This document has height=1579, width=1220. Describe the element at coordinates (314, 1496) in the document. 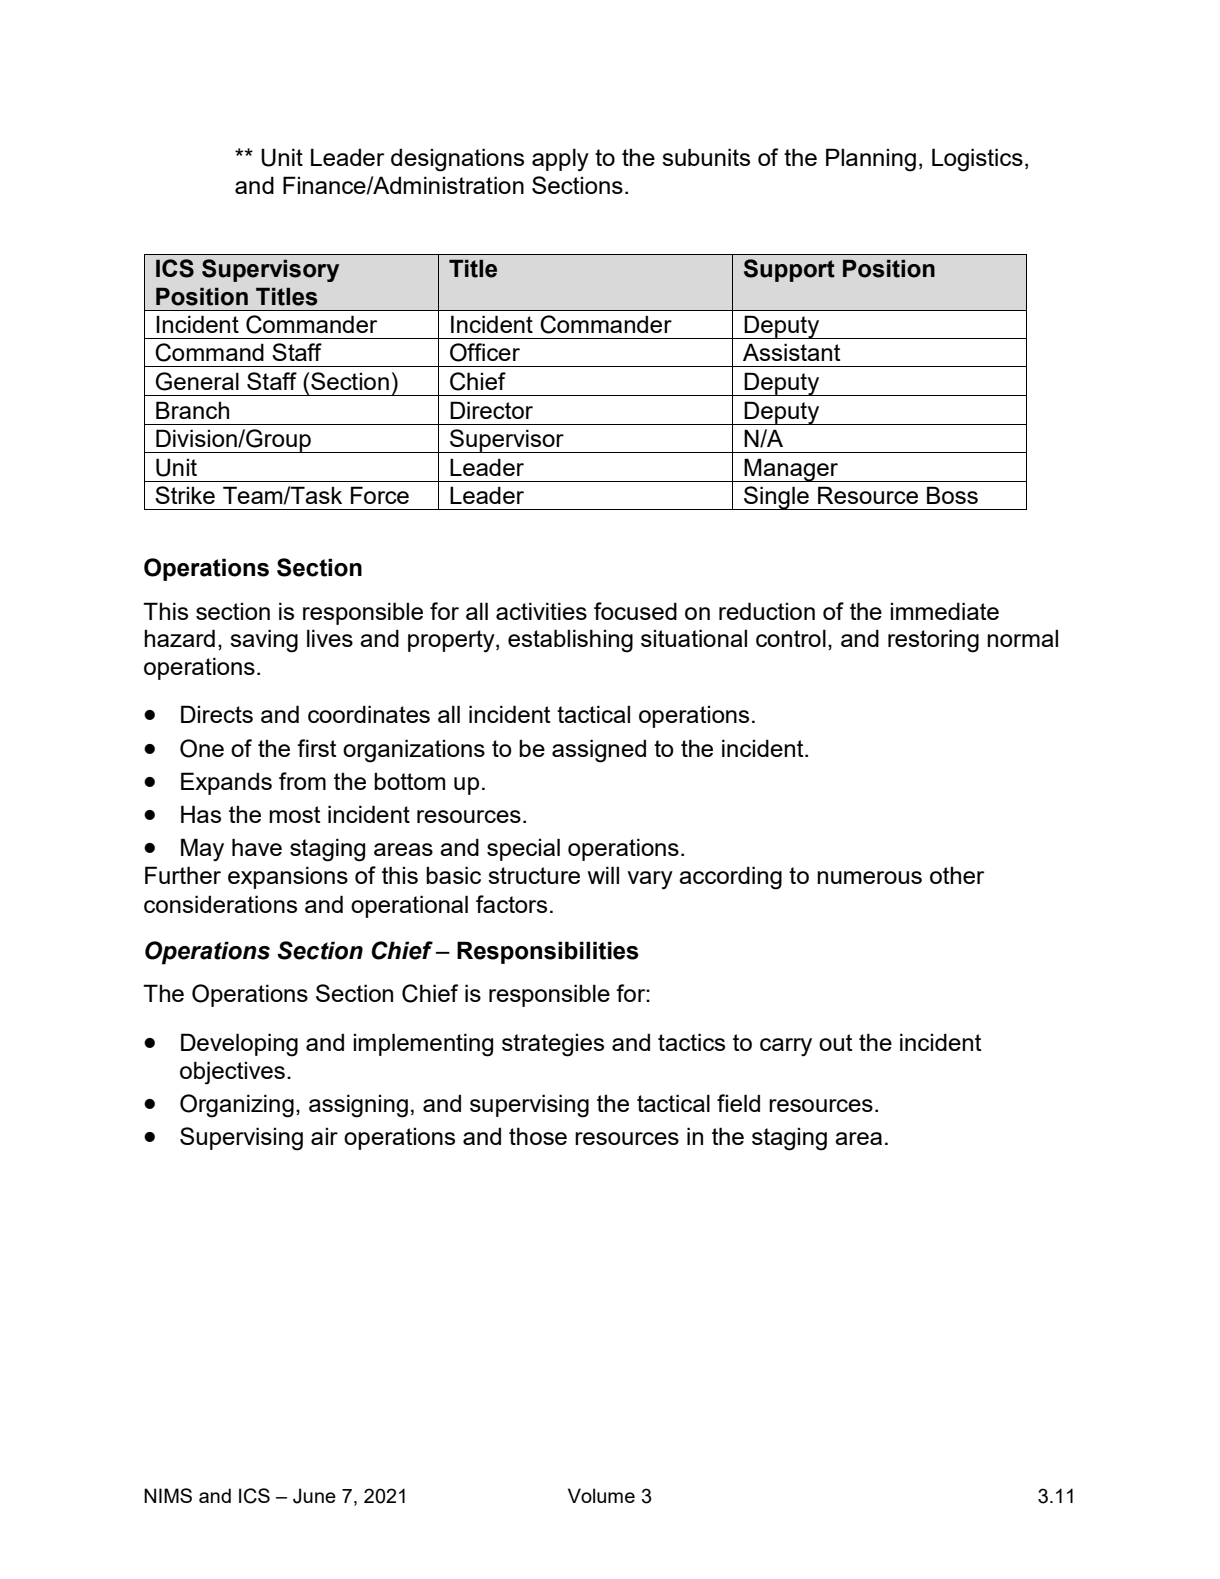

I see `June` at that location.
